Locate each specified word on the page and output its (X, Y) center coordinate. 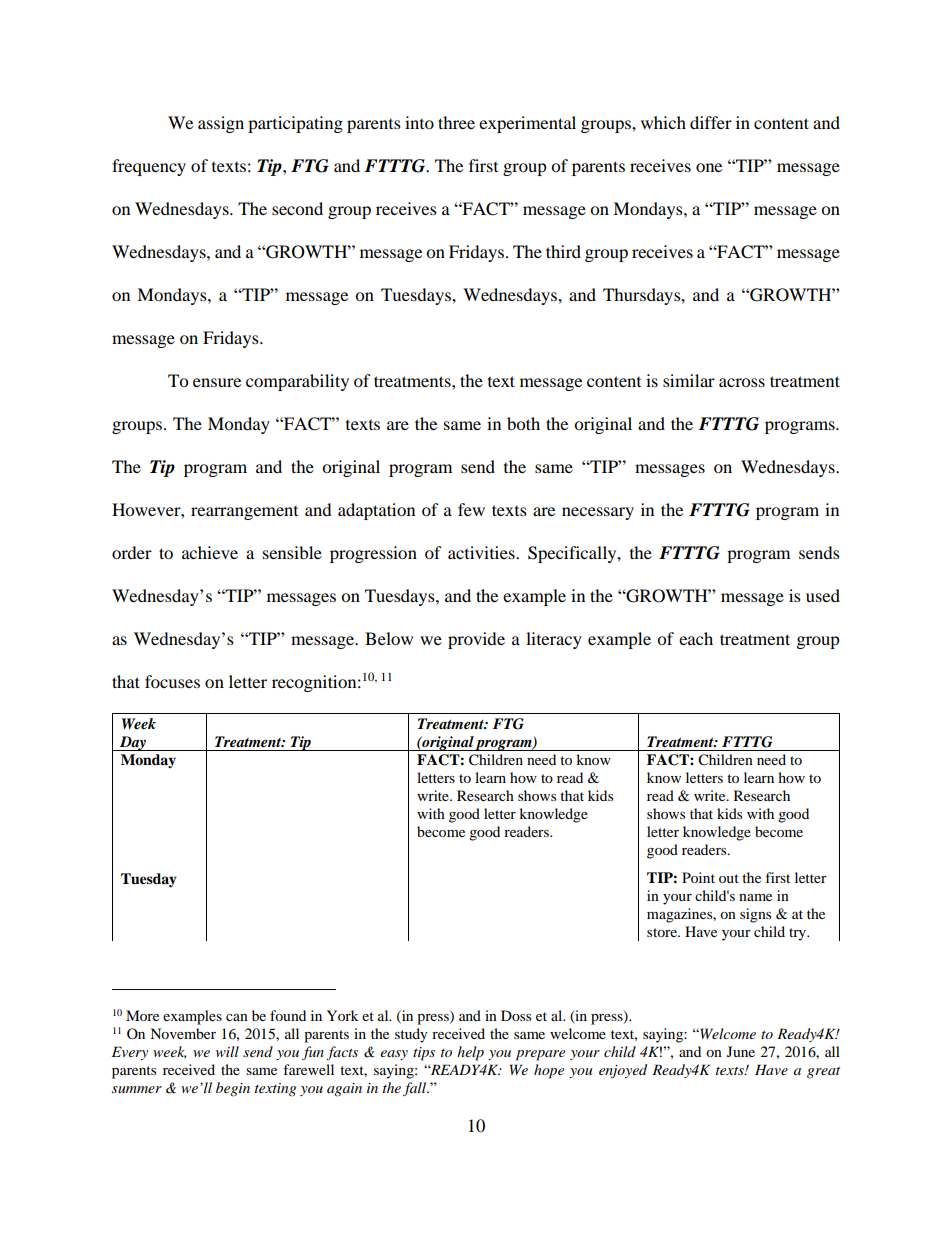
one (709, 167)
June (741, 1051)
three (456, 122)
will (227, 1051)
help (470, 1053)
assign (221, 124)
